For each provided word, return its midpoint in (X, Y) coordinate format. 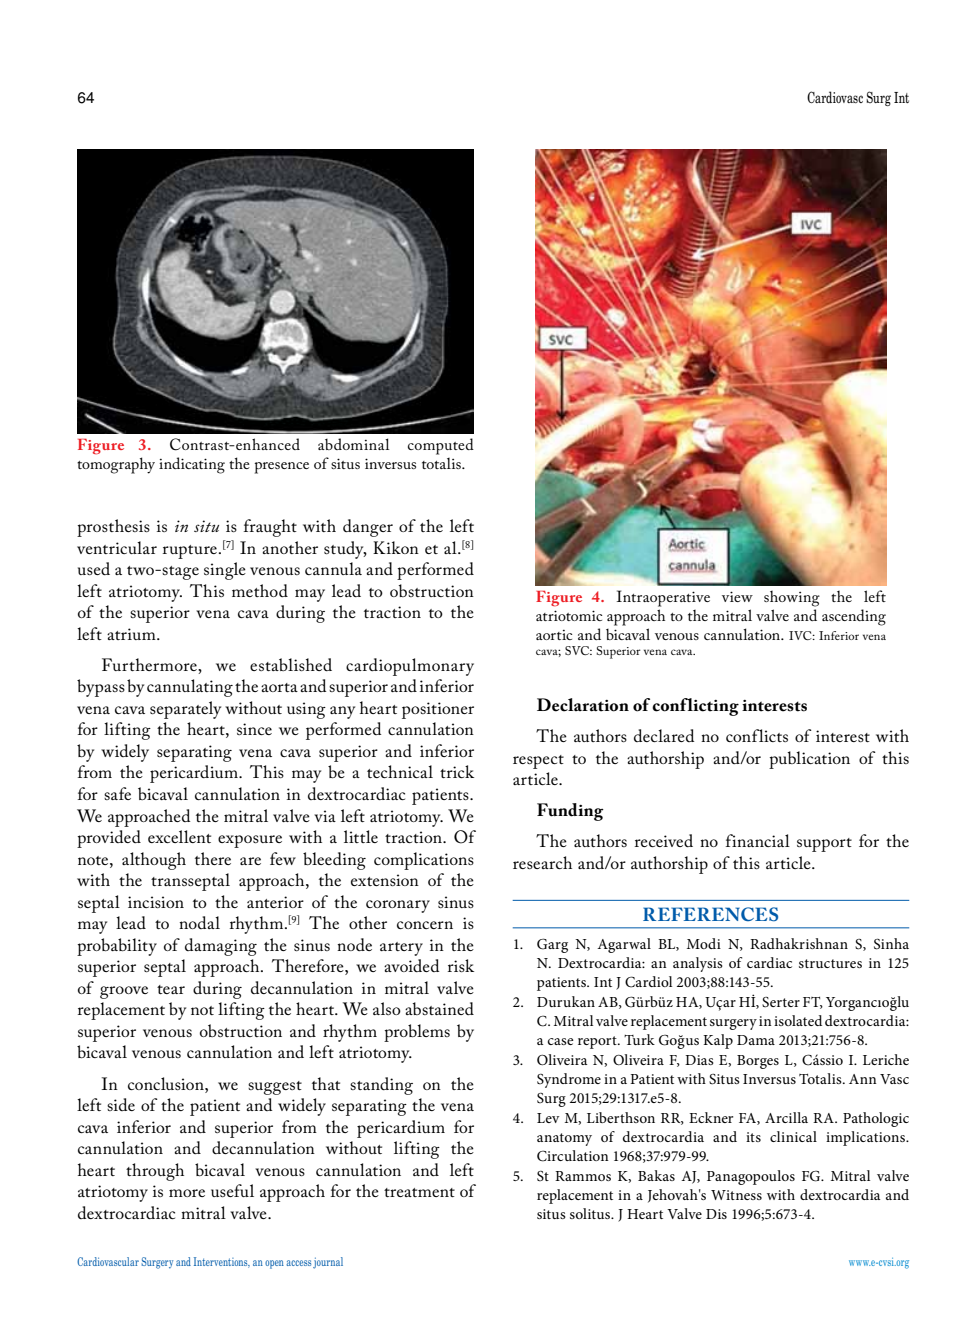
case (561, 1041)
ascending (854, 617)
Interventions (222, 1262)
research (542, 862)
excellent (179, 836)
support (824, 845)
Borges (758, 1062)
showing (792, 599)
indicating (192, 465)
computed (441, 446)
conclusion (167, 1083)
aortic (554, 635)
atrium (132, 634)
